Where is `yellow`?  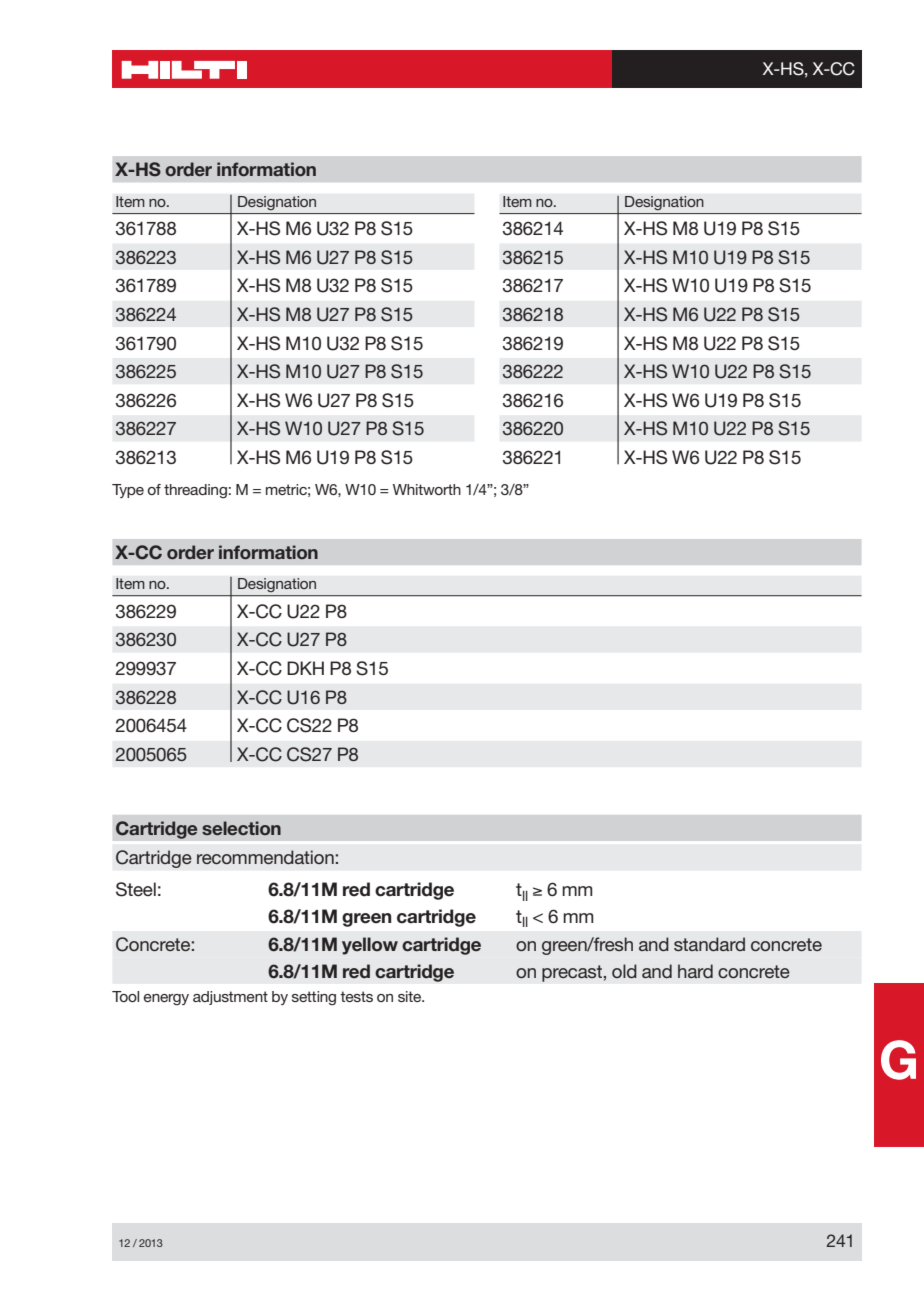 yellow is located at coordinates (370, 946).
